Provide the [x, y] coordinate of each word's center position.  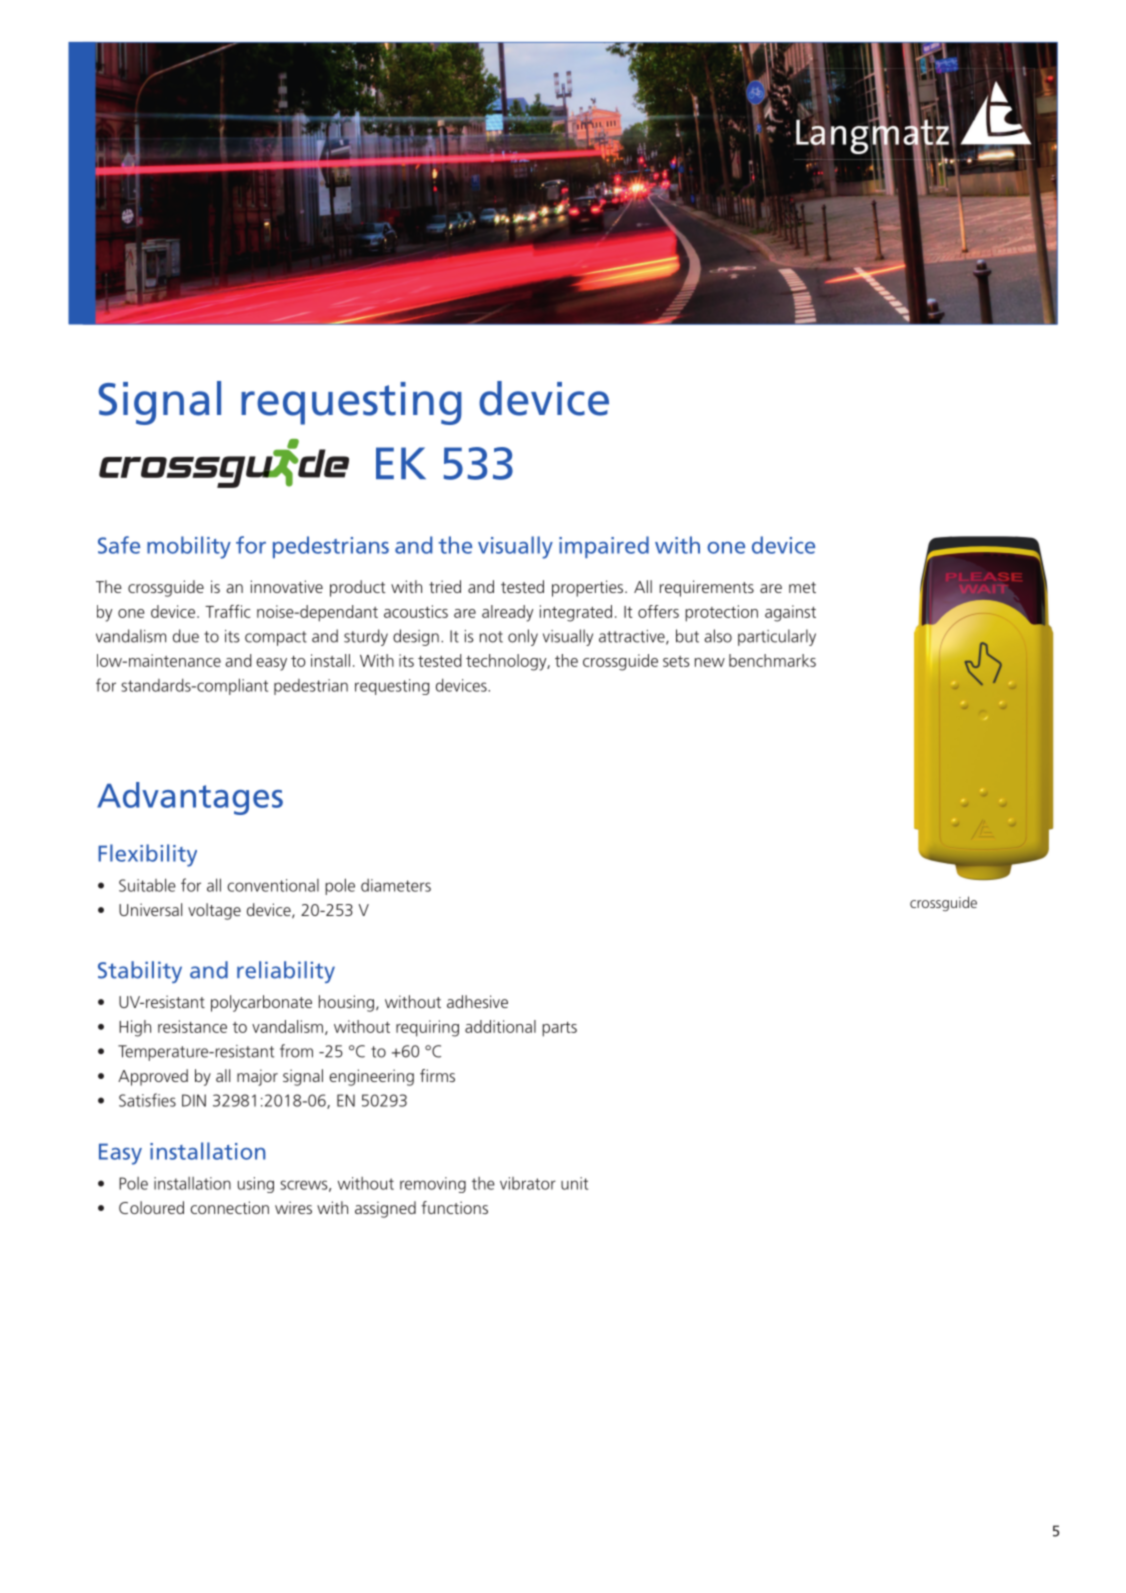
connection [229, 1207]
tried [445, 586]
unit [574, 1183]
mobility [189, 547]
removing [433, 1185]
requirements [707, 588]
